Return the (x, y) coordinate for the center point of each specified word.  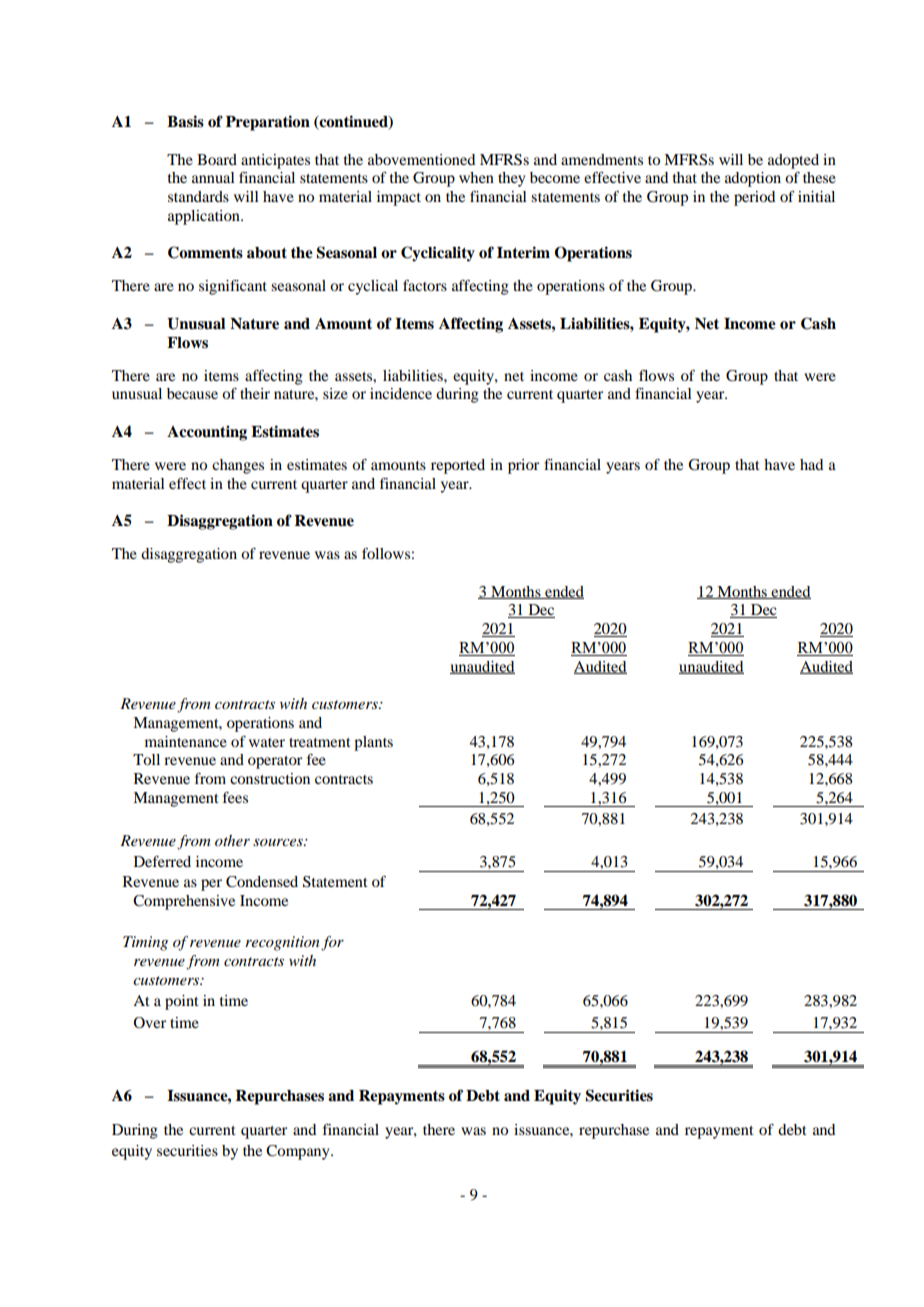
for (332, 943)
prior (523, 466)
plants (373, 743)
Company (299, 1152)
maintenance (186, 741)
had (811, 464)
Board (217, 159)
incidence (401, 393)
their (255, 393)
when (476, 177)
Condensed (262, 882)
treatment (320, 742)
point (182, 1002)
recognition (282, 943)
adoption (753, 179)
